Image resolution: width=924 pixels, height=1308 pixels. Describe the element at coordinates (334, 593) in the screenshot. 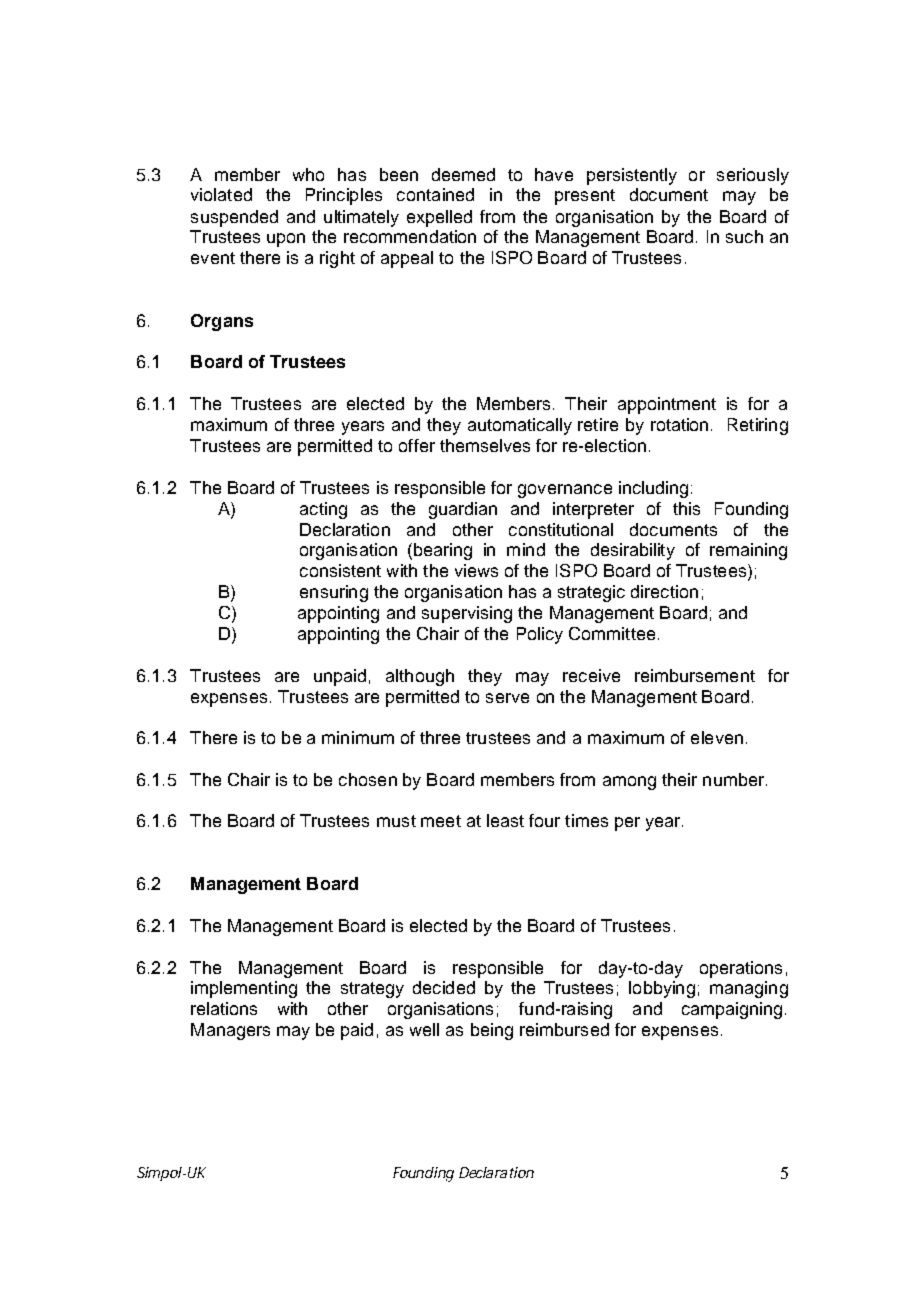

I see `ensuring` at that location.
